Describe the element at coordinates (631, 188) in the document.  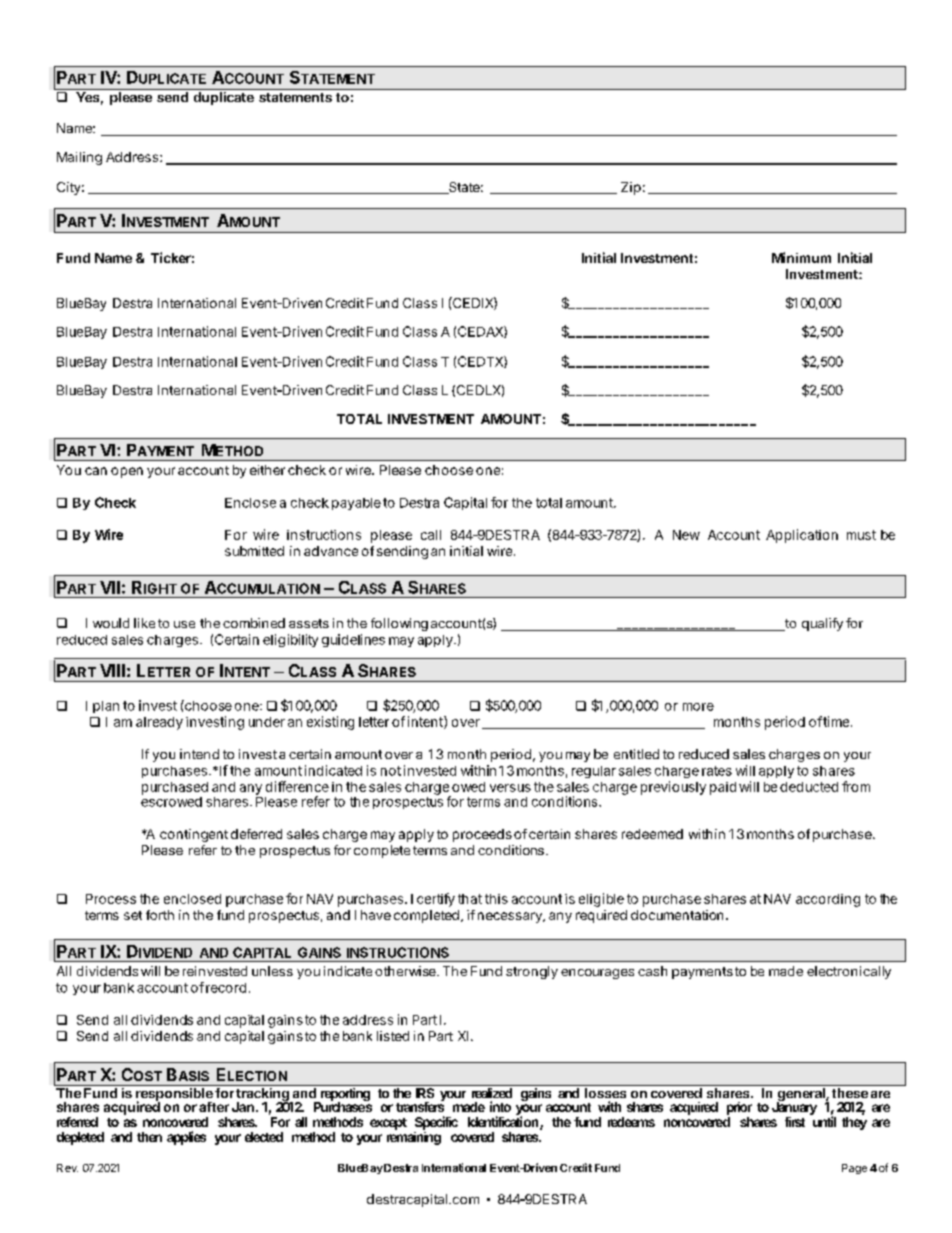
I see `Zip` at that location.
